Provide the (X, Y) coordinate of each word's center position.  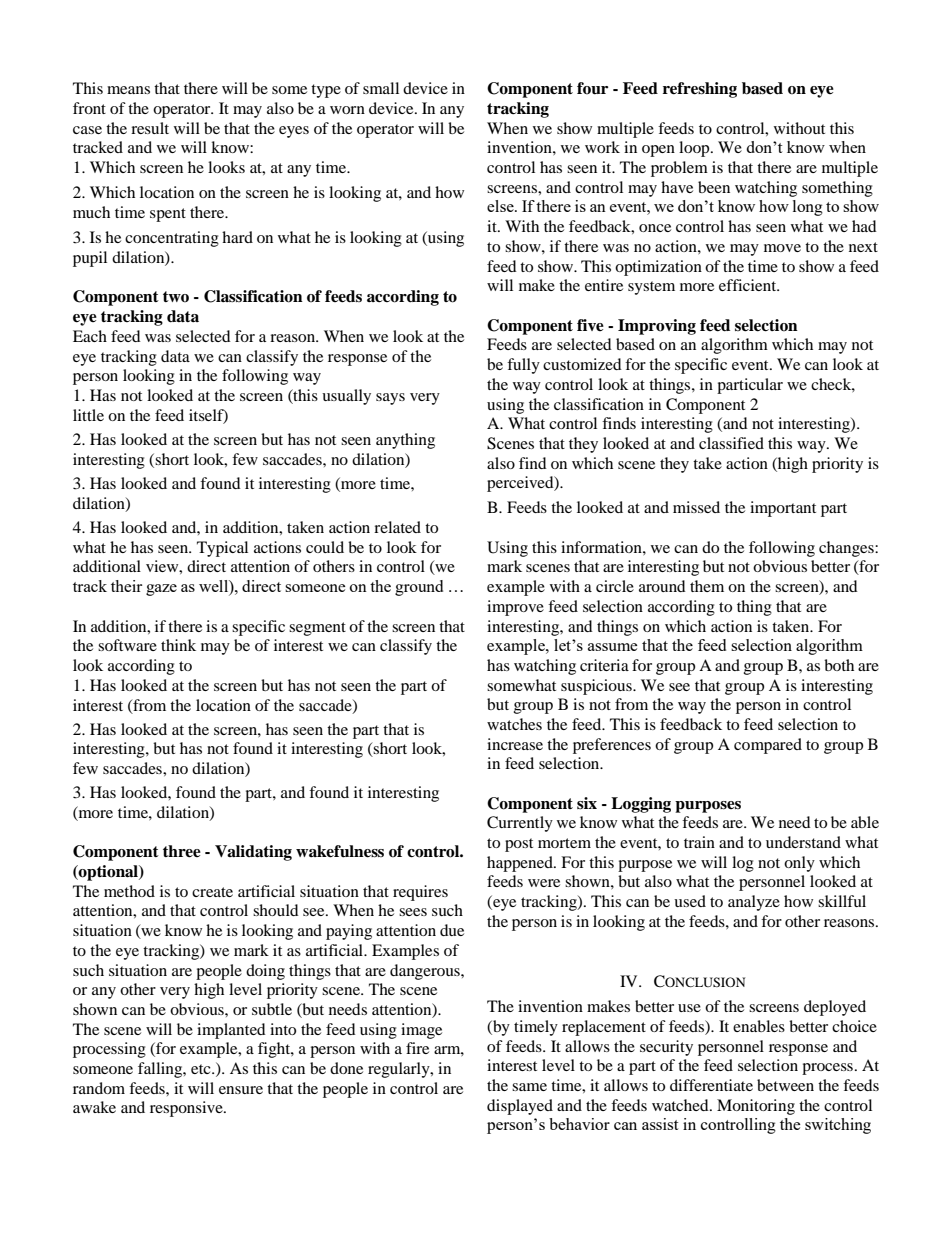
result (150, 128)
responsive (187, 1109)
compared (768, 746)
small (381, 88)
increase (515, 744)
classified (731, 443)
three (182, 851)
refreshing (700, 90)
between (785, 1085)
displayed (520, 1107)
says (390, 399)
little (88, 415)
